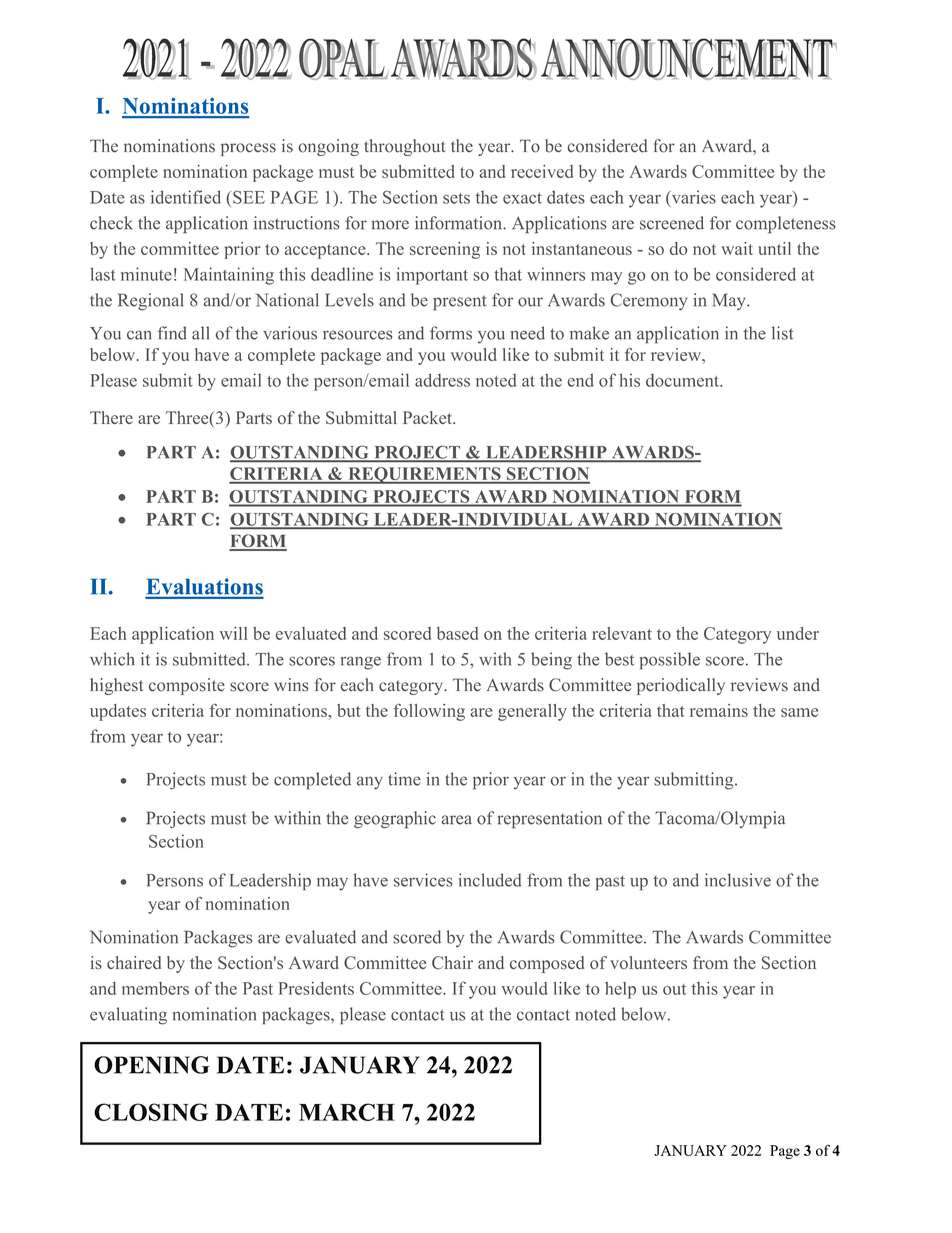 The width and height of the document is (952, 1233). Describe the element at coordinates (152, 1065) in the document. I see `OPENING` at that location.
